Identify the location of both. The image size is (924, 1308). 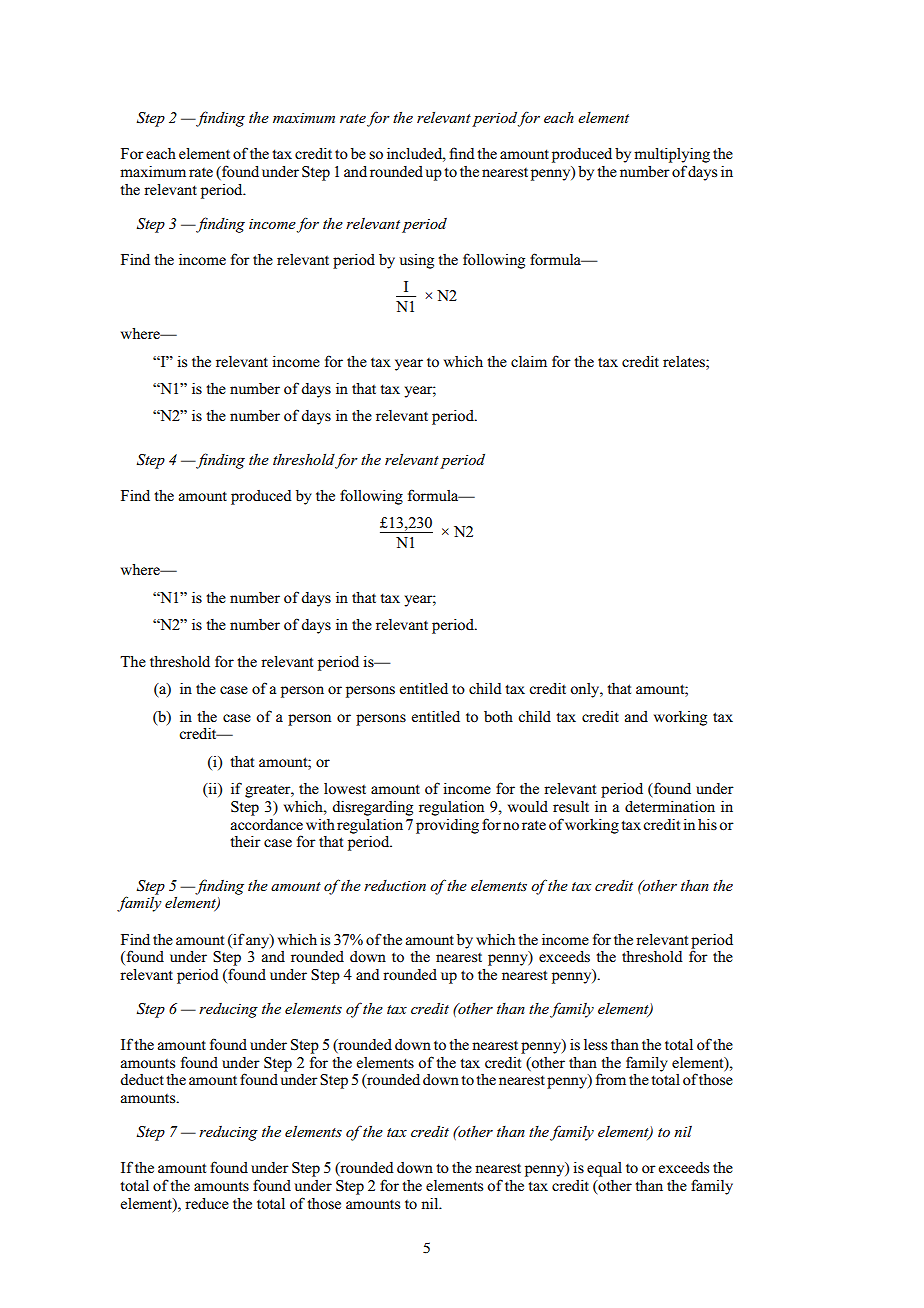
(498, 716).
